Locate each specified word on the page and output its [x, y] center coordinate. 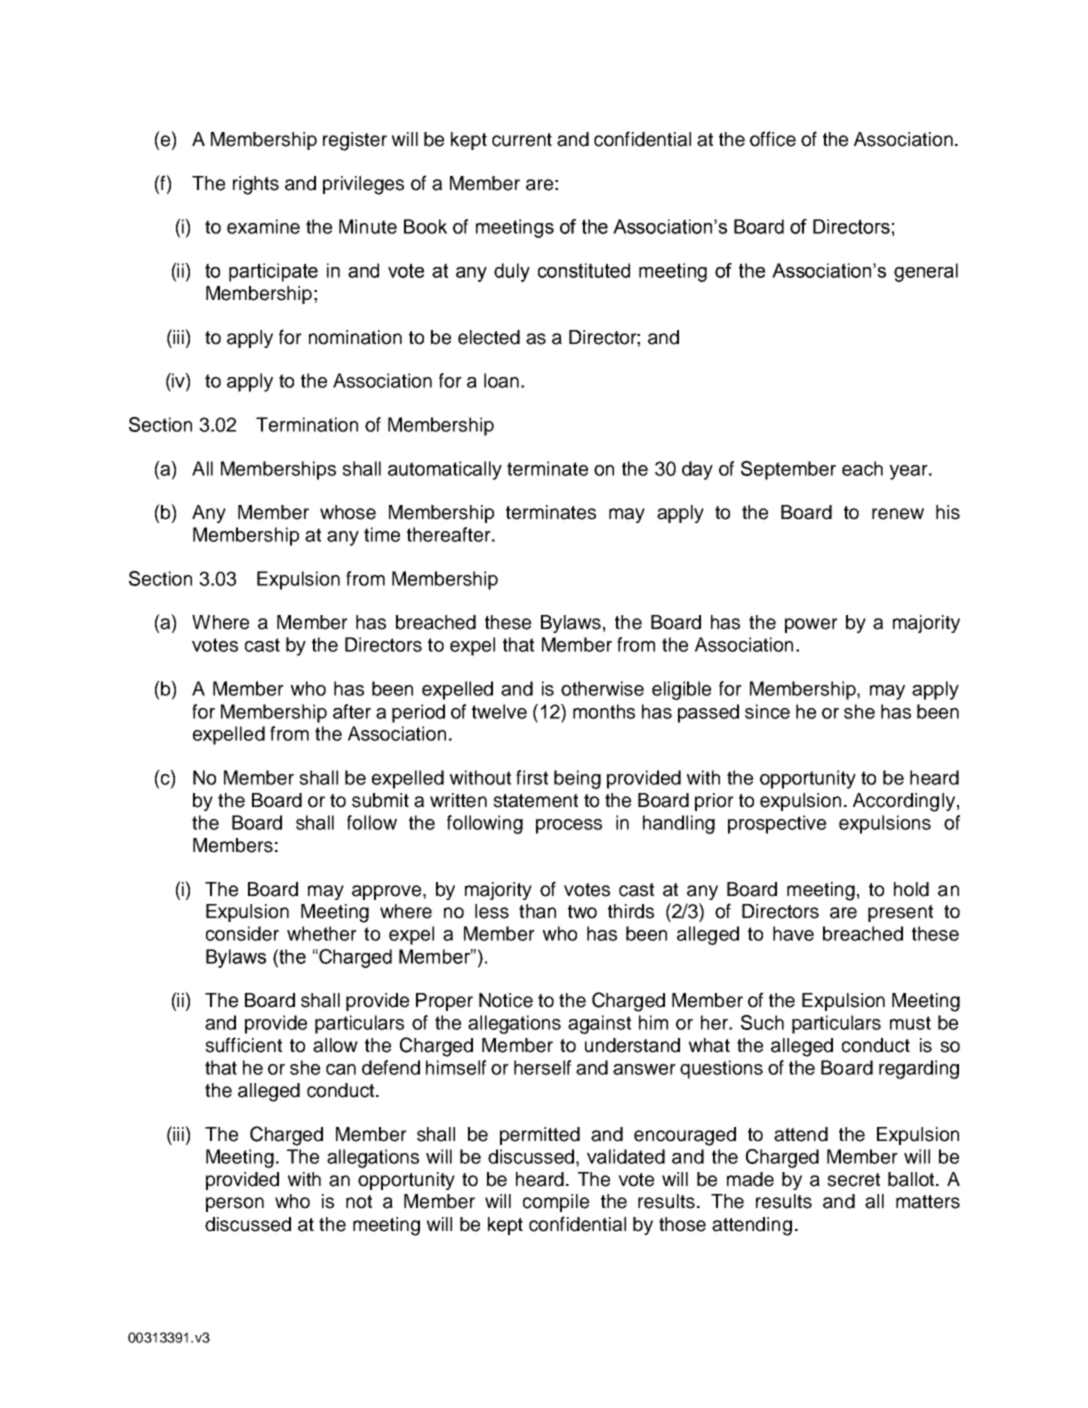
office [773, 139]
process [569, 826]
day [697, 470]
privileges [363, 185]
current [522, 140]
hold [911, 889]
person [235, 1204]
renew [898, 514]
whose [348, 512]
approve [388, 892]
